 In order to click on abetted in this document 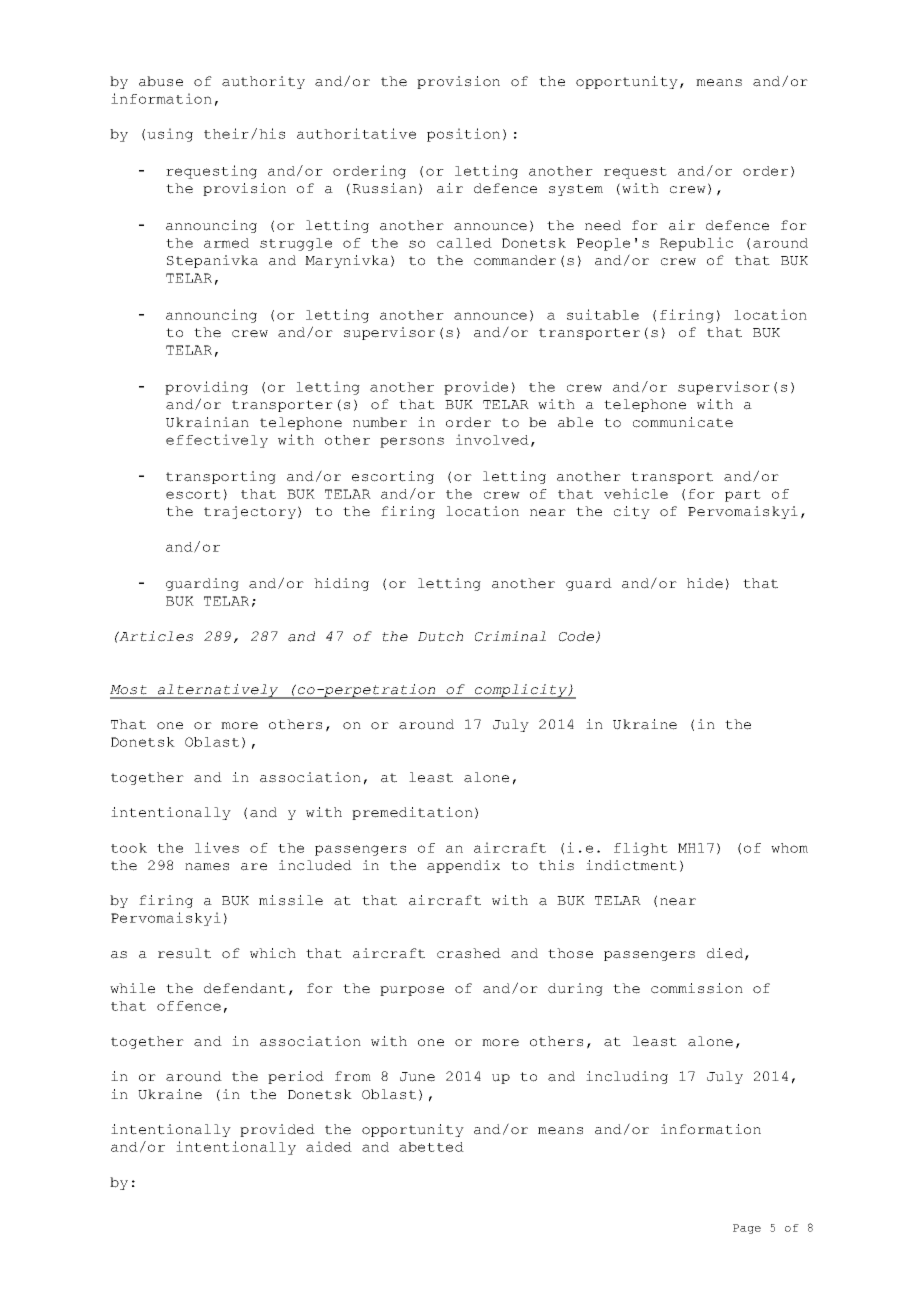, I will do `click(431, 1147)`.
